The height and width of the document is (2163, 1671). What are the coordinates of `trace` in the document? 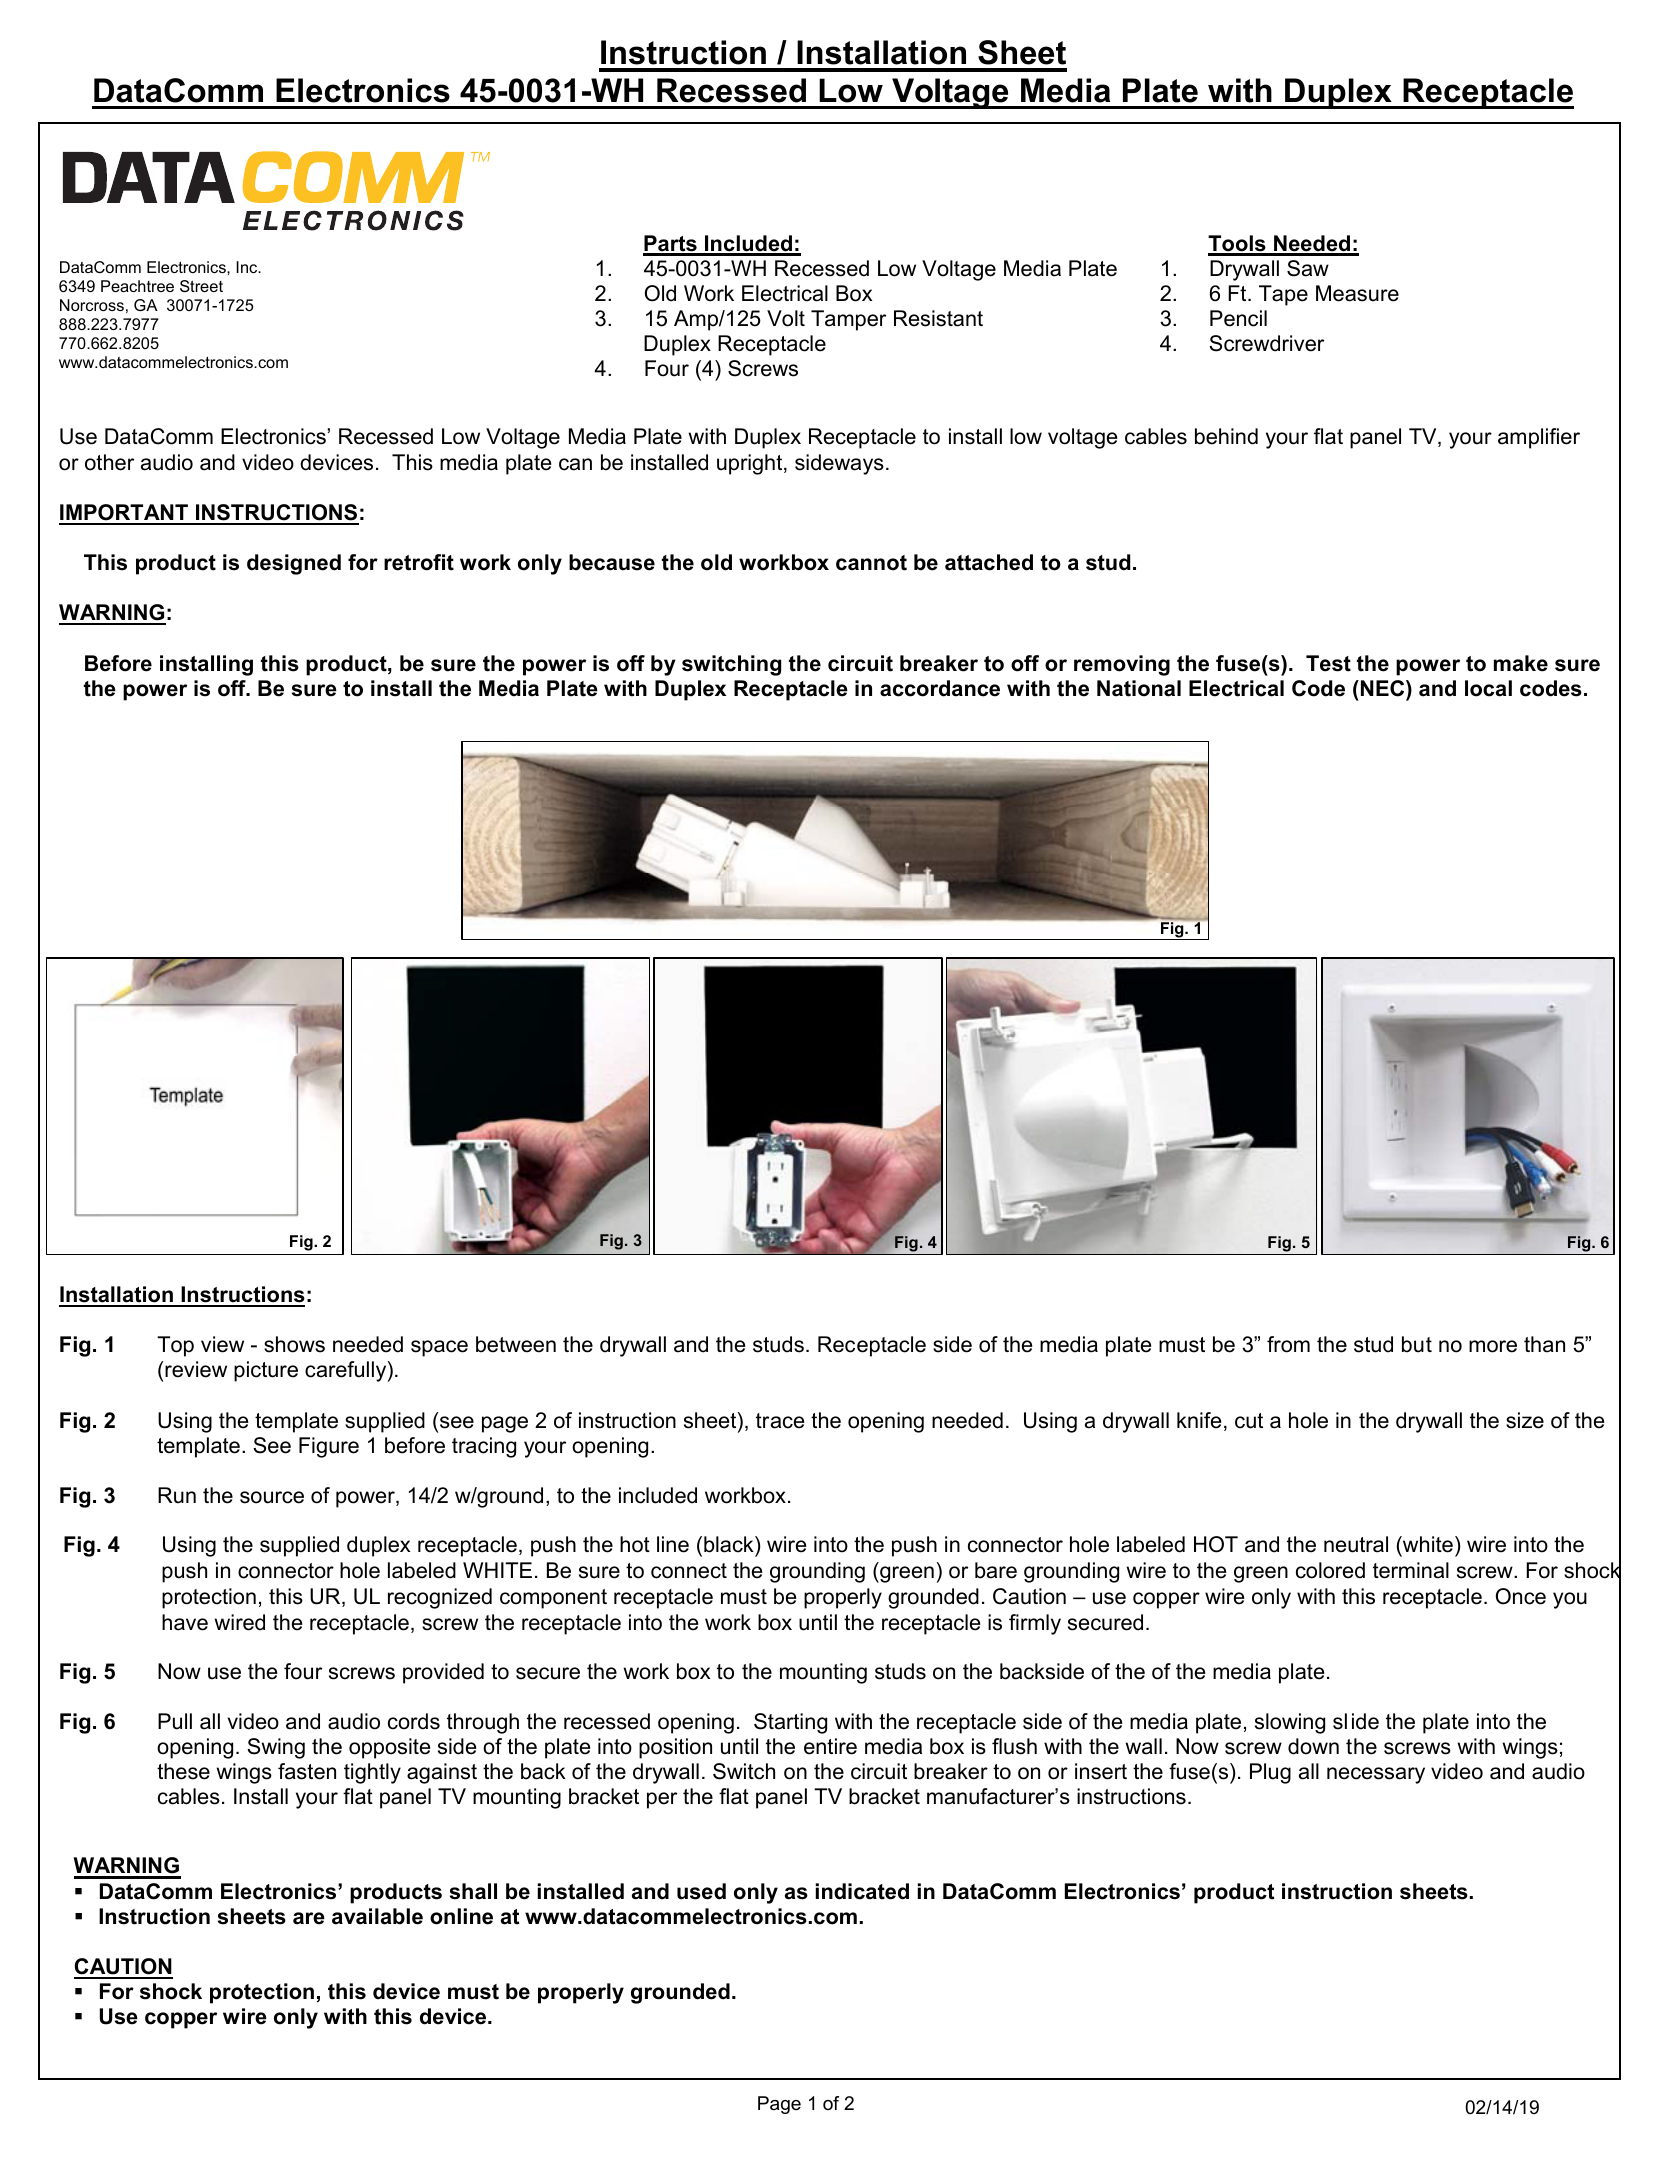 It's located at (780, 1421).
